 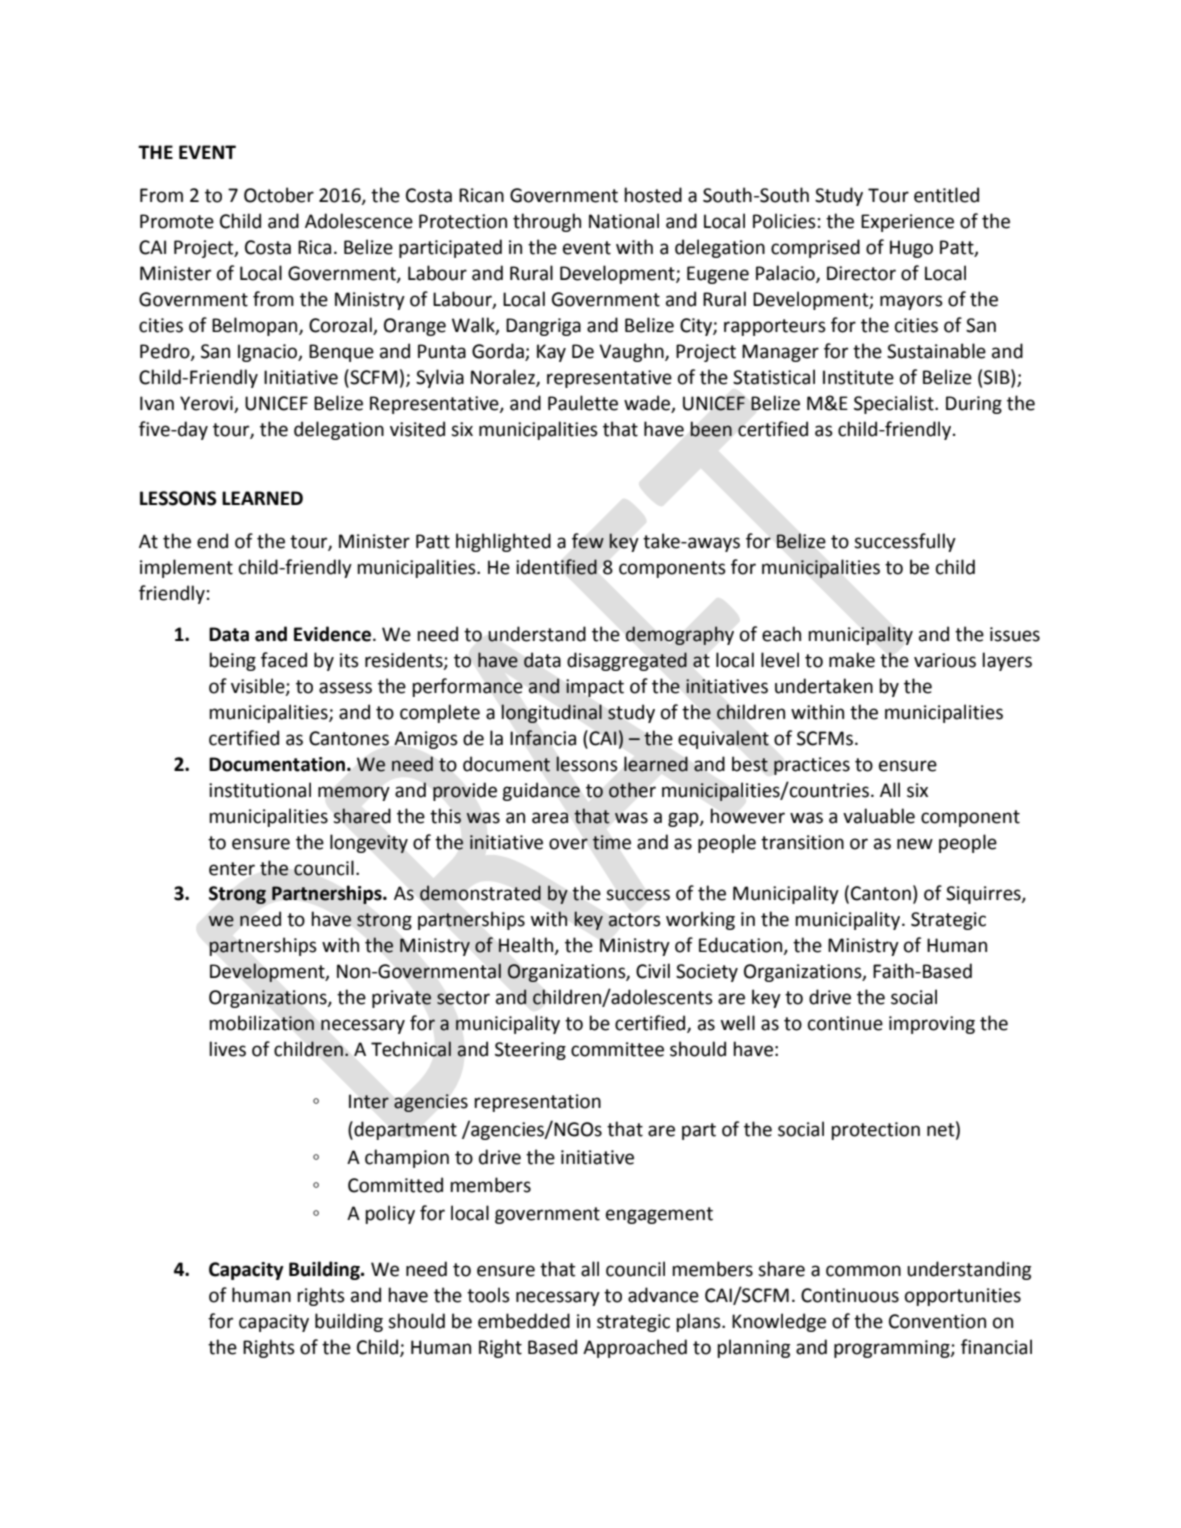 I want to click on improving, so click(x=932, y=1025).
